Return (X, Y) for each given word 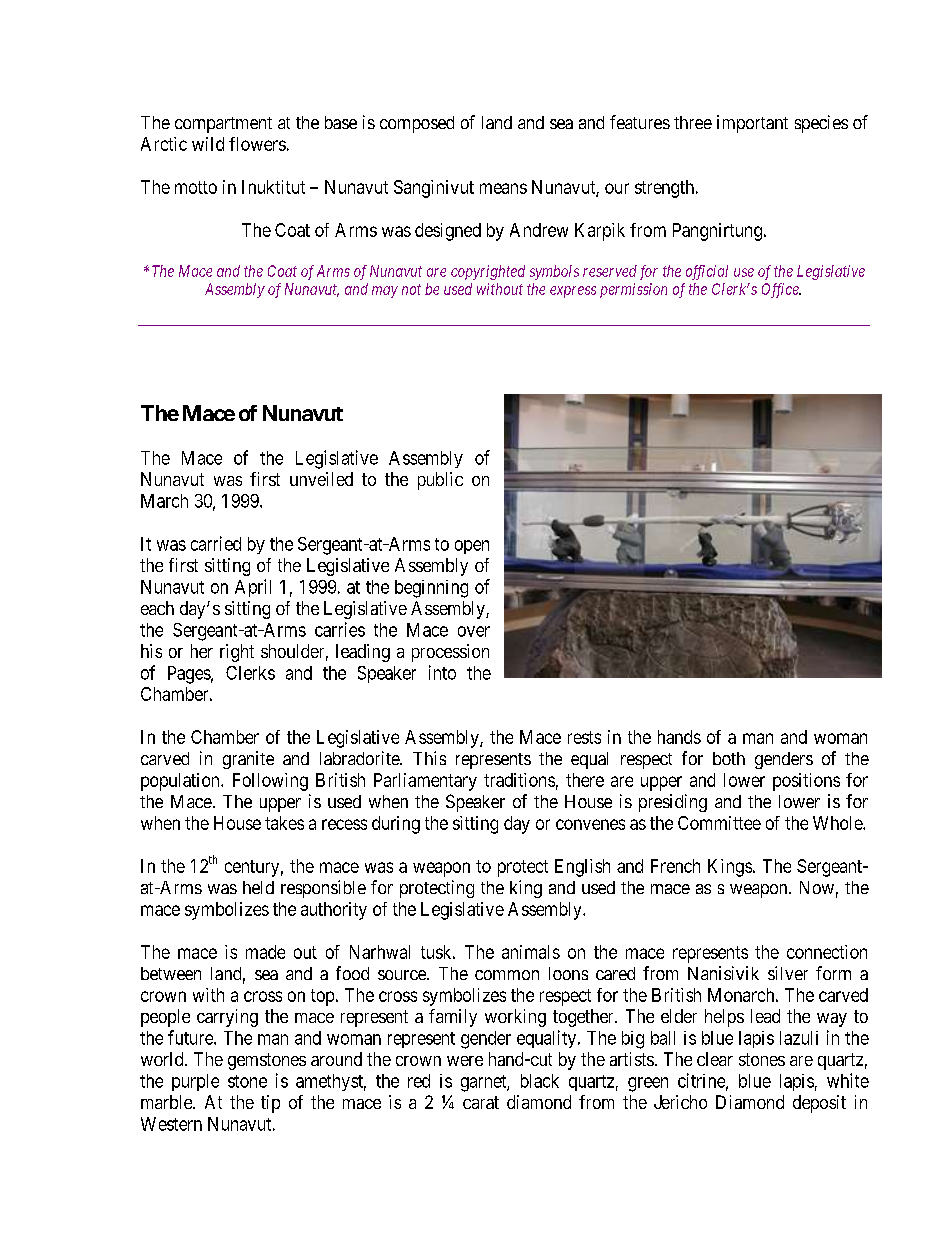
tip (270, 1104)
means (503, 188)
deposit (819, 1104)
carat (481, 1102)
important (752, 124)
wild (208, 144)
